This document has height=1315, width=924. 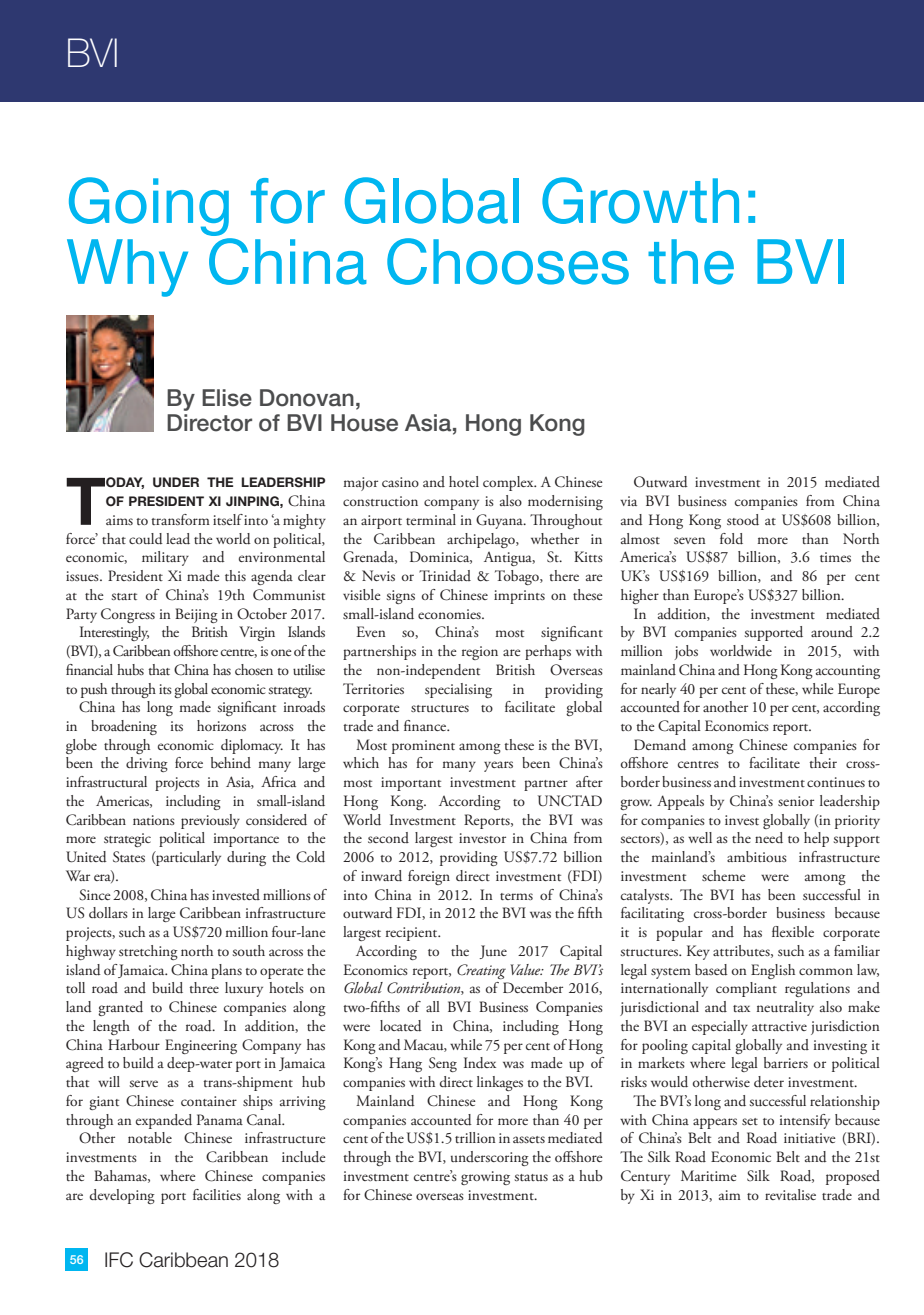 I want to click on via, so click(x=628, y=501).
